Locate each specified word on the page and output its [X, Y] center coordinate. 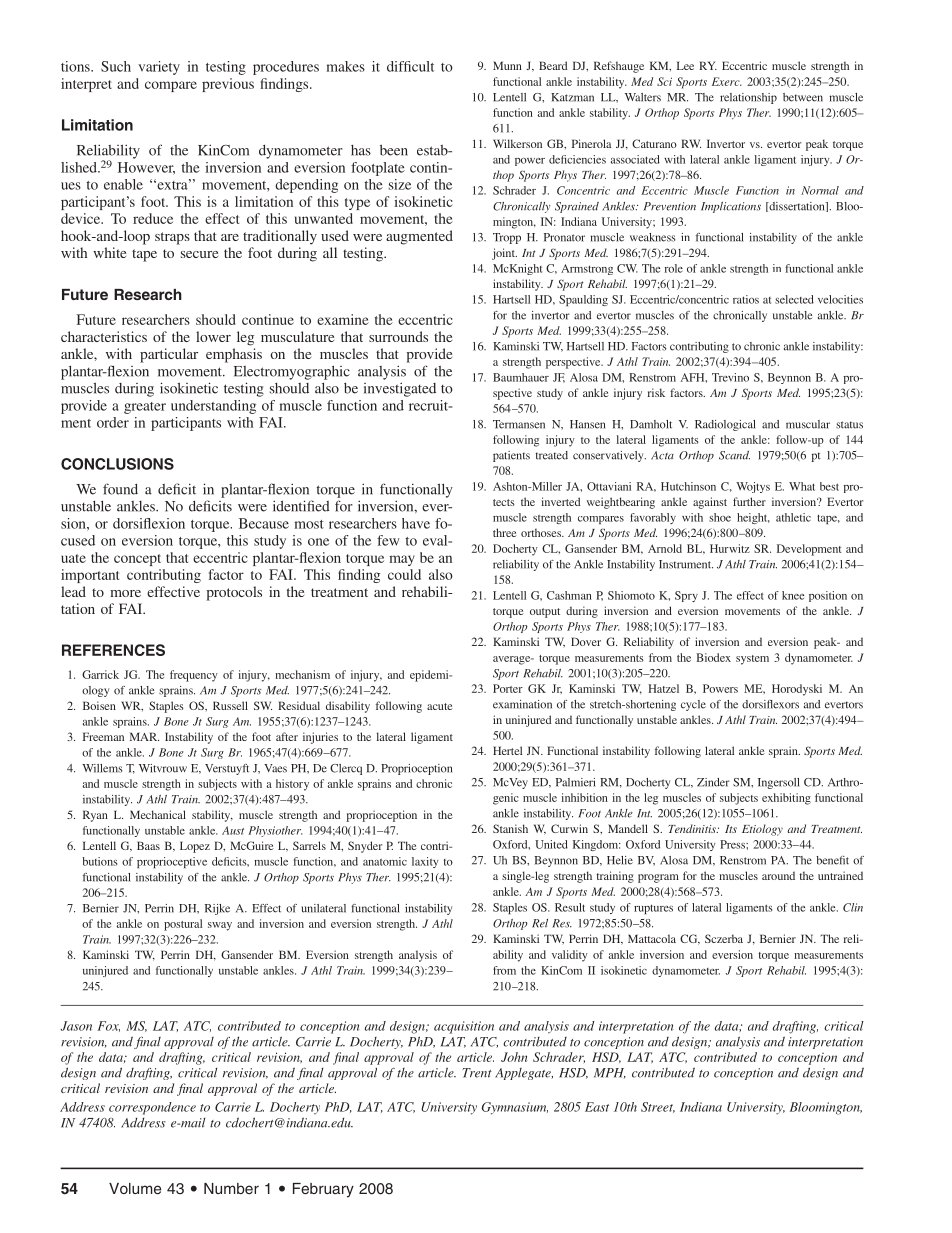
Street [658, 1107]
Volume [135, 1188]
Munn [507, 65]
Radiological [725, 425]
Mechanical [158, 814]
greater [145, 408]
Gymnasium [515, 1108]
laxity [425, 862]
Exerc [727, 81]
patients [511, 456]
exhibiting [786, 799]
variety [159, 68]
